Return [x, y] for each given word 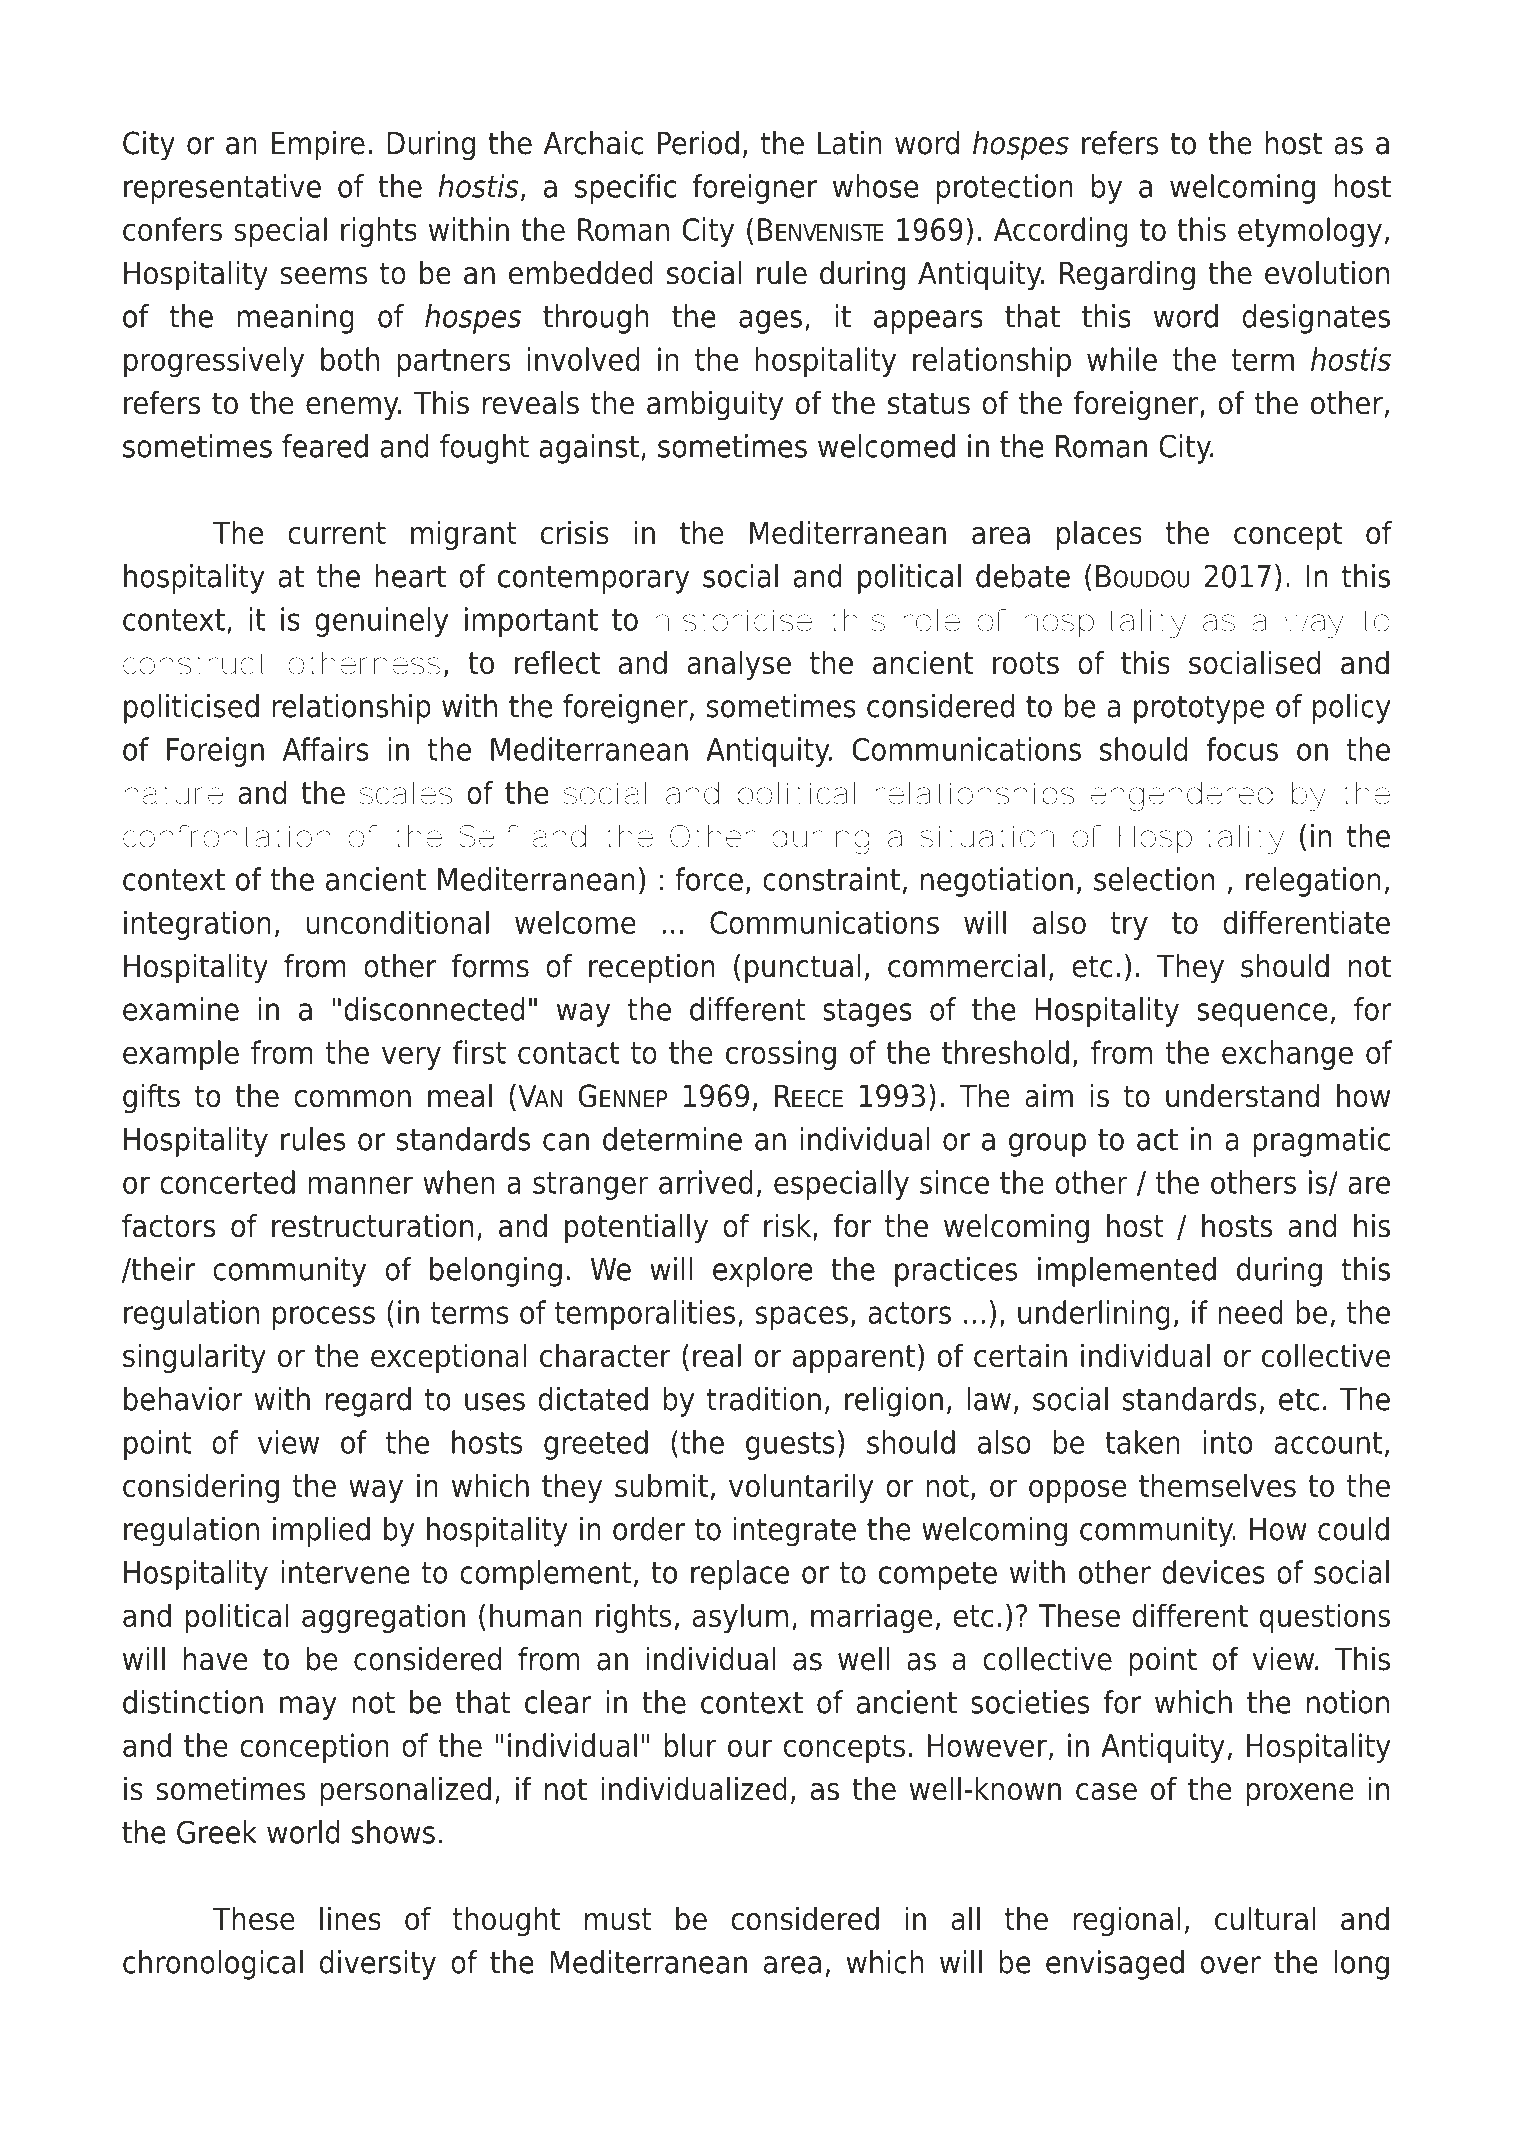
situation [986, 836]
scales [406, 793]
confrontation [226, 836]
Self [488, 836]
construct [194, 664]
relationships [974, 796]
